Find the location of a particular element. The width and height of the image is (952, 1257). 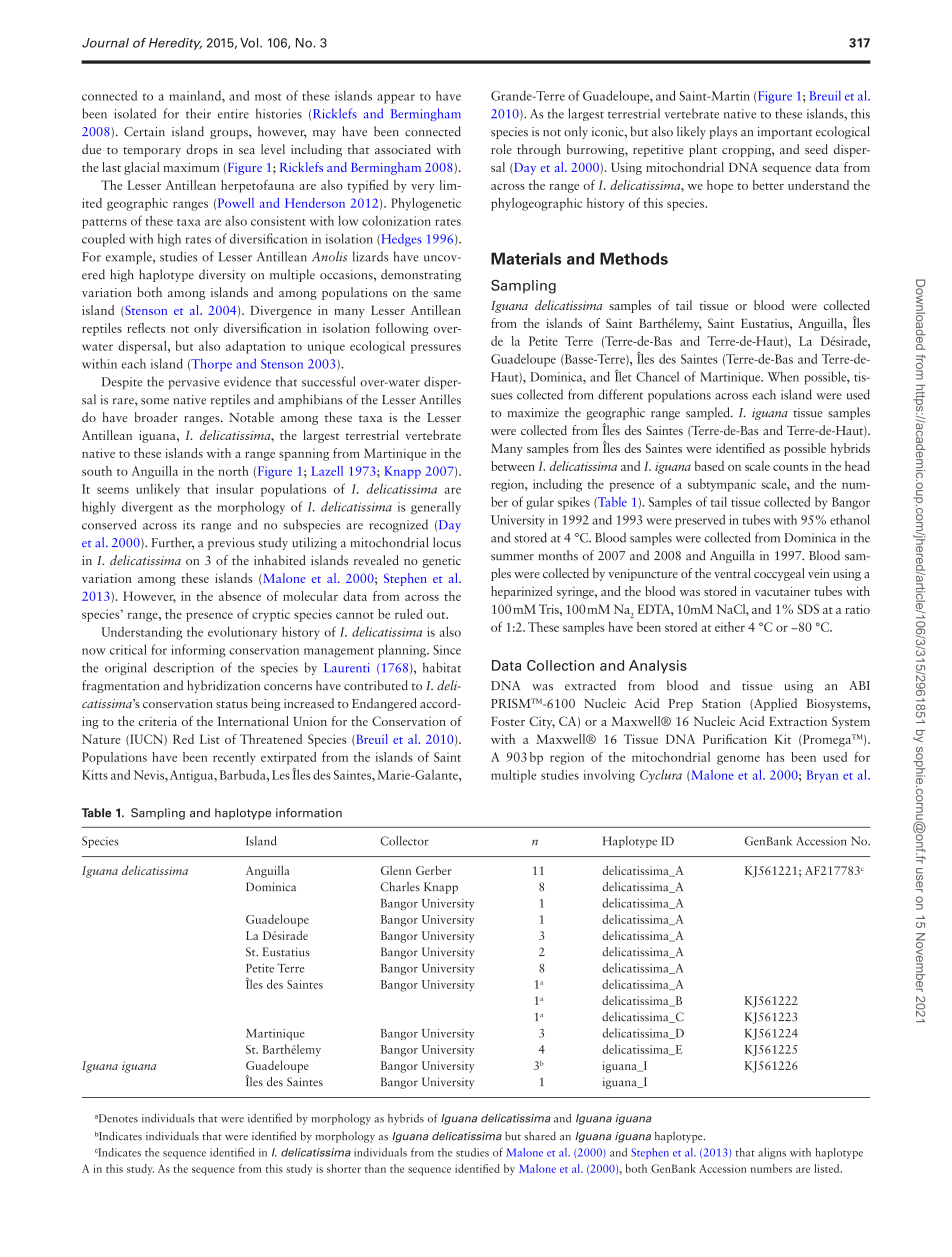

appear is located at coordinates (396, 99).
